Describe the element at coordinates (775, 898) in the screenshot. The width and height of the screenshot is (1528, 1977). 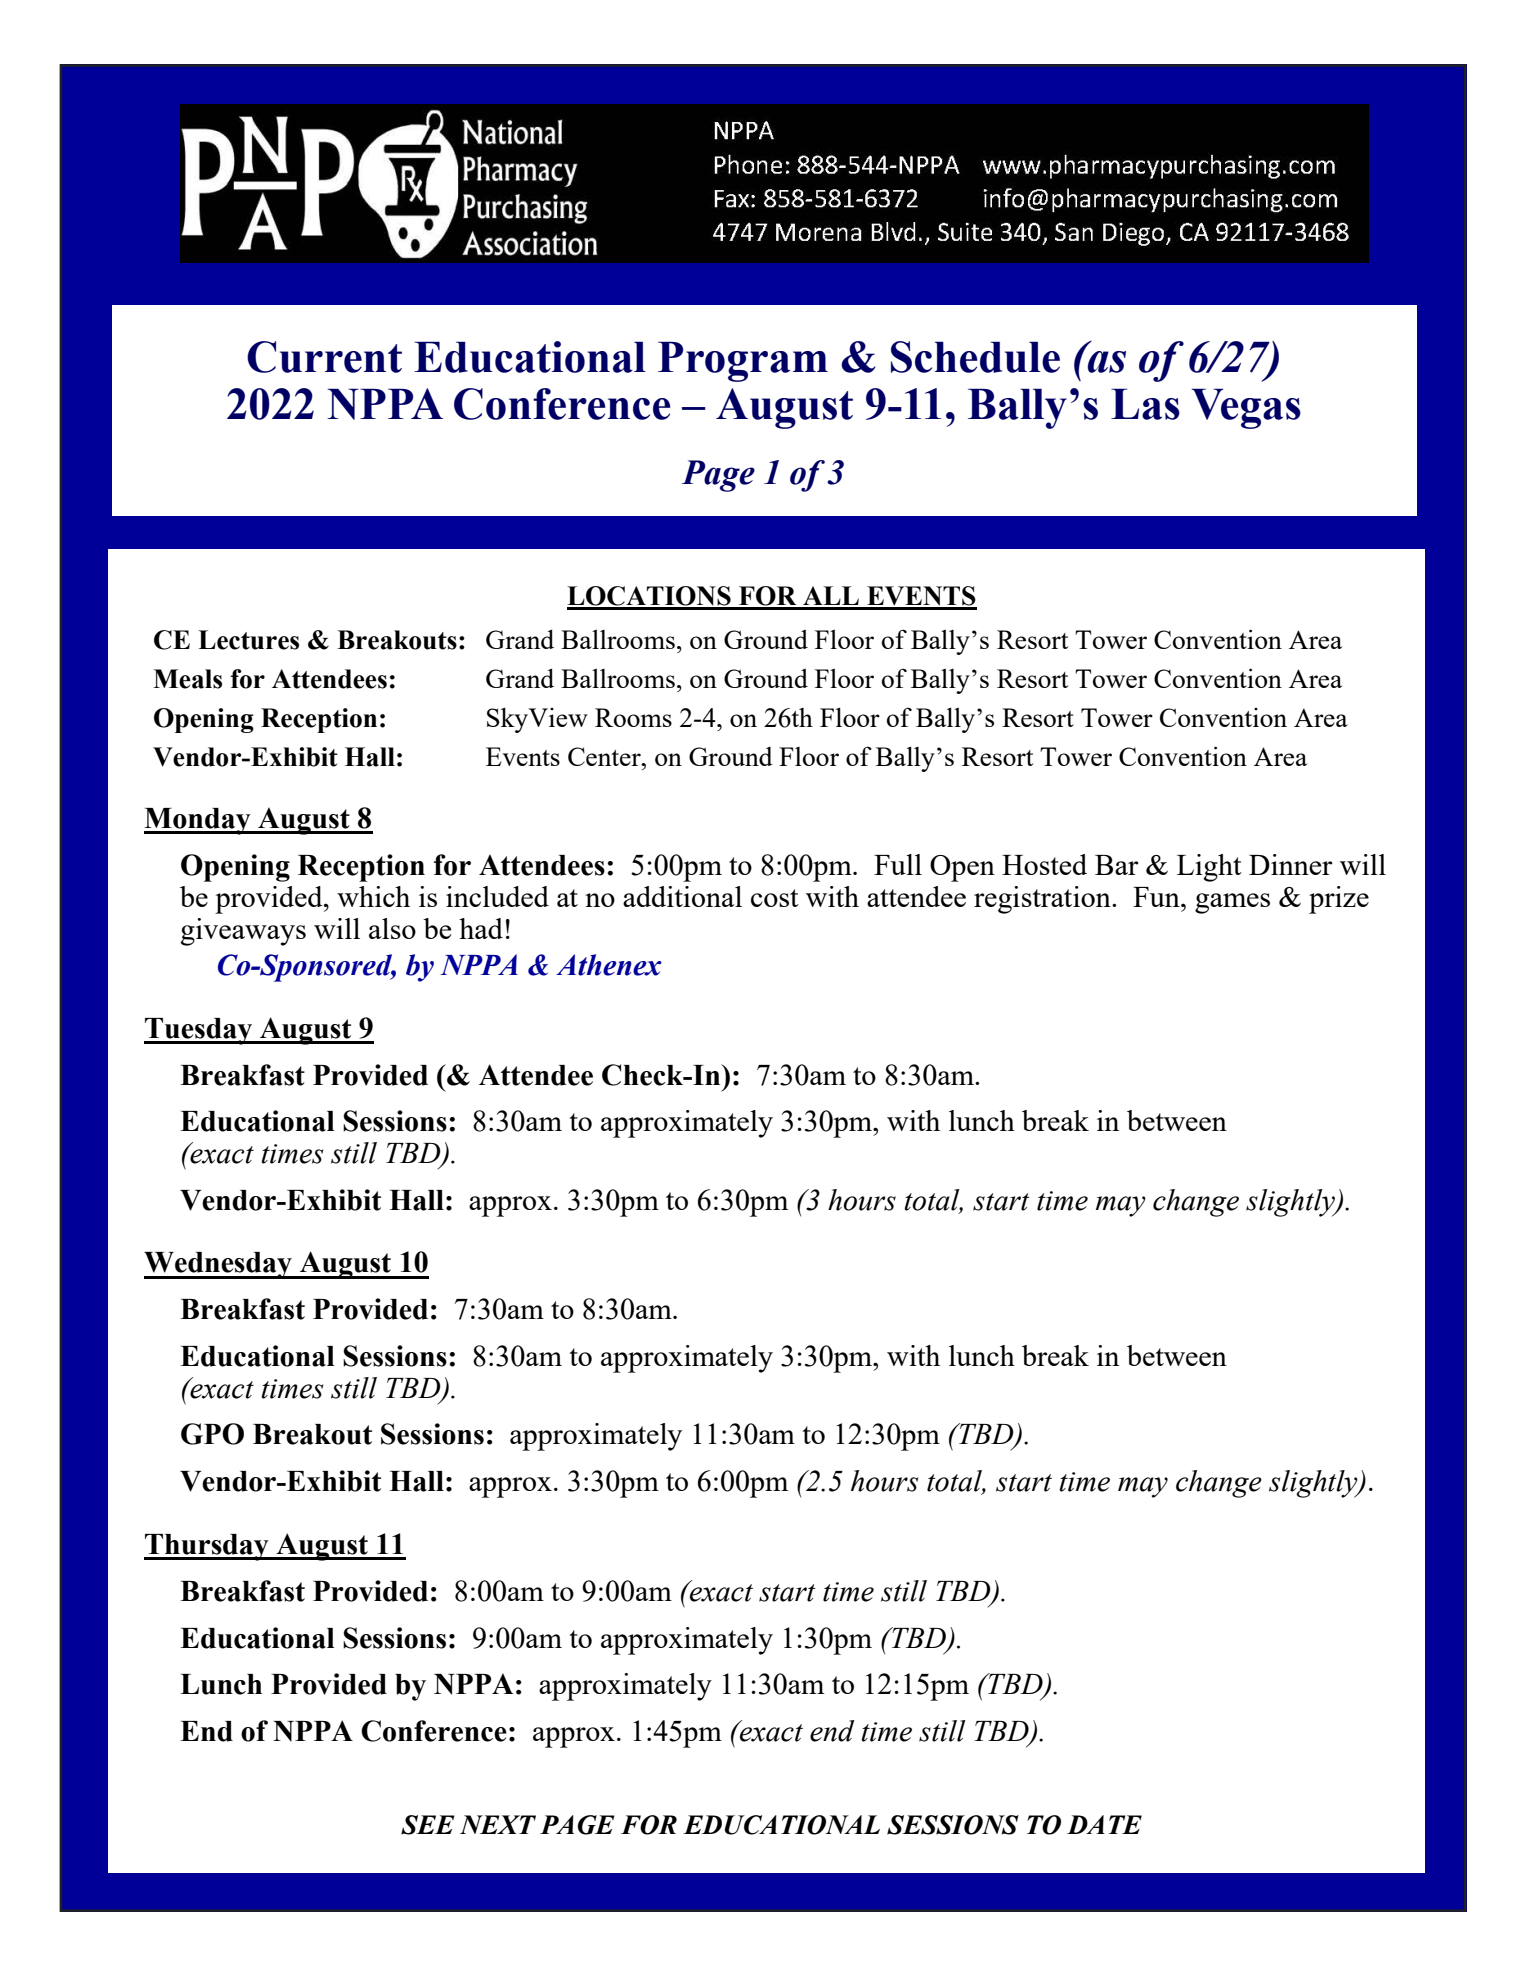
I see `cost` at that location.
